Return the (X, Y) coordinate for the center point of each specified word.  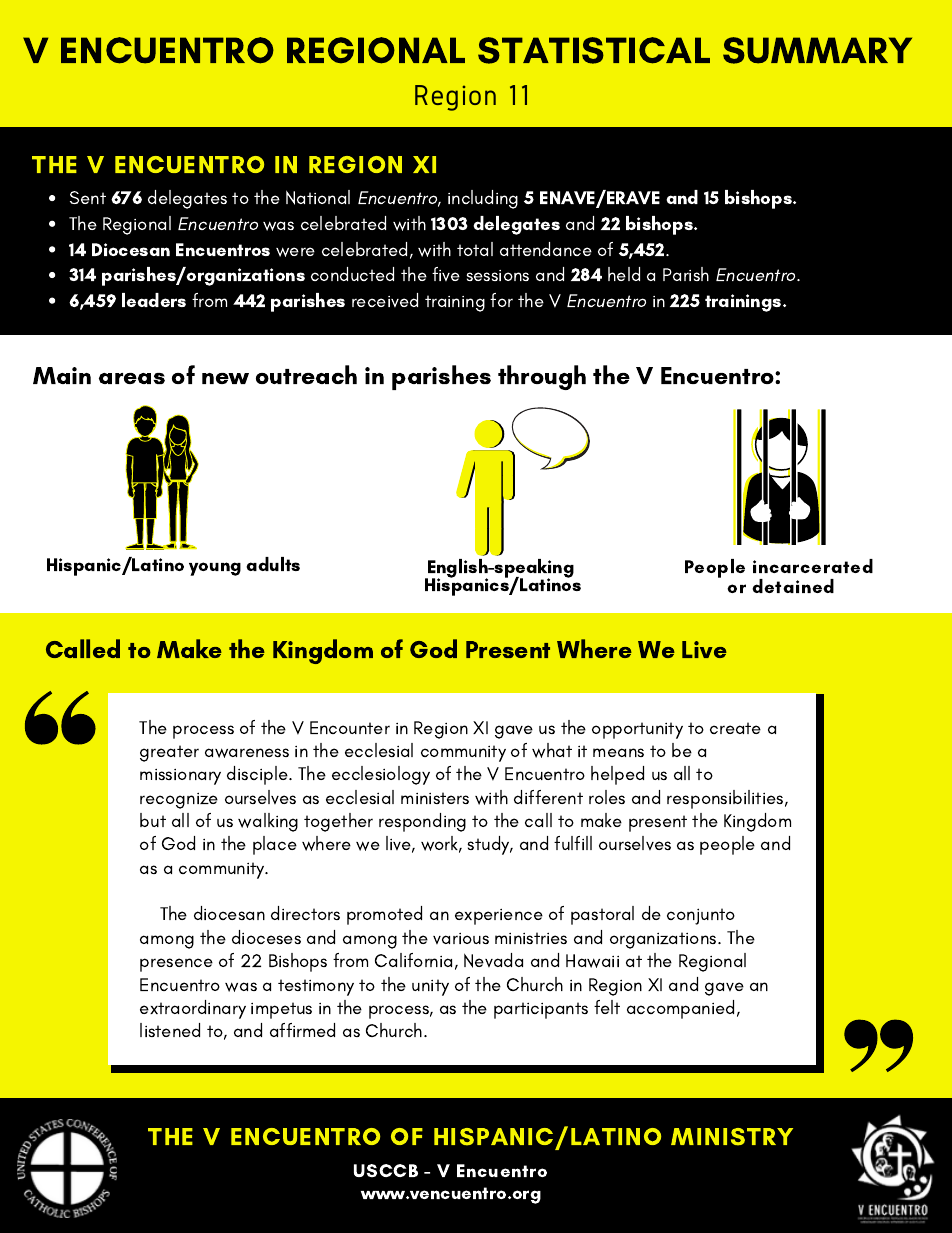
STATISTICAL (594, 50)
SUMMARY (817, 50)
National (318, 197)
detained (793, 586)
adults (273, 564)
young (215, 569)
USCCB (386, 1170)
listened (170, 1030)
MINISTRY (732, 1137)
